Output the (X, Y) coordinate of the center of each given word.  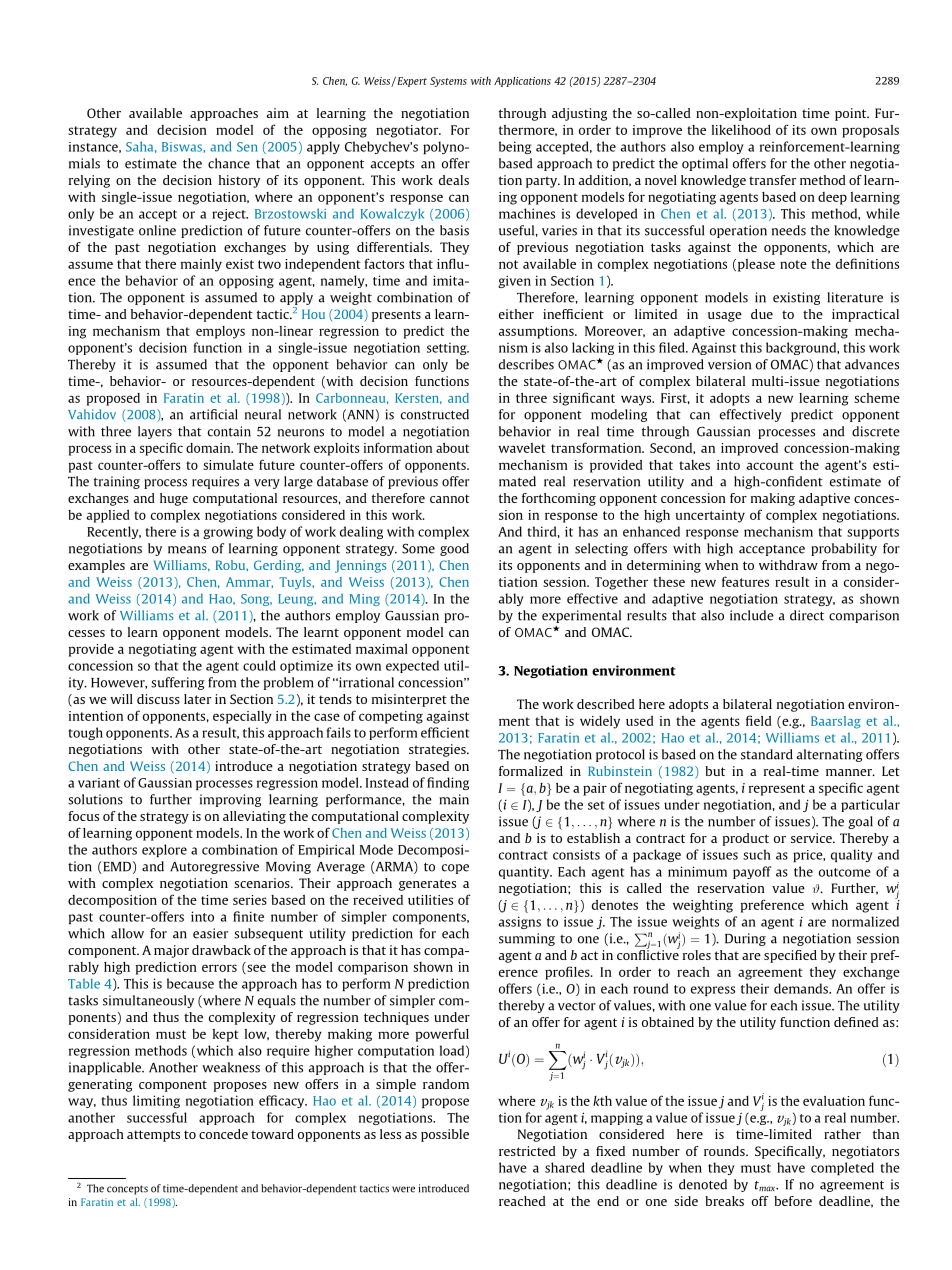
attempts (153, 1136)
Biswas (183, 147)
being (515, 147)
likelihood (741, 130)
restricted (527, 1151)
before (793, 1201)
